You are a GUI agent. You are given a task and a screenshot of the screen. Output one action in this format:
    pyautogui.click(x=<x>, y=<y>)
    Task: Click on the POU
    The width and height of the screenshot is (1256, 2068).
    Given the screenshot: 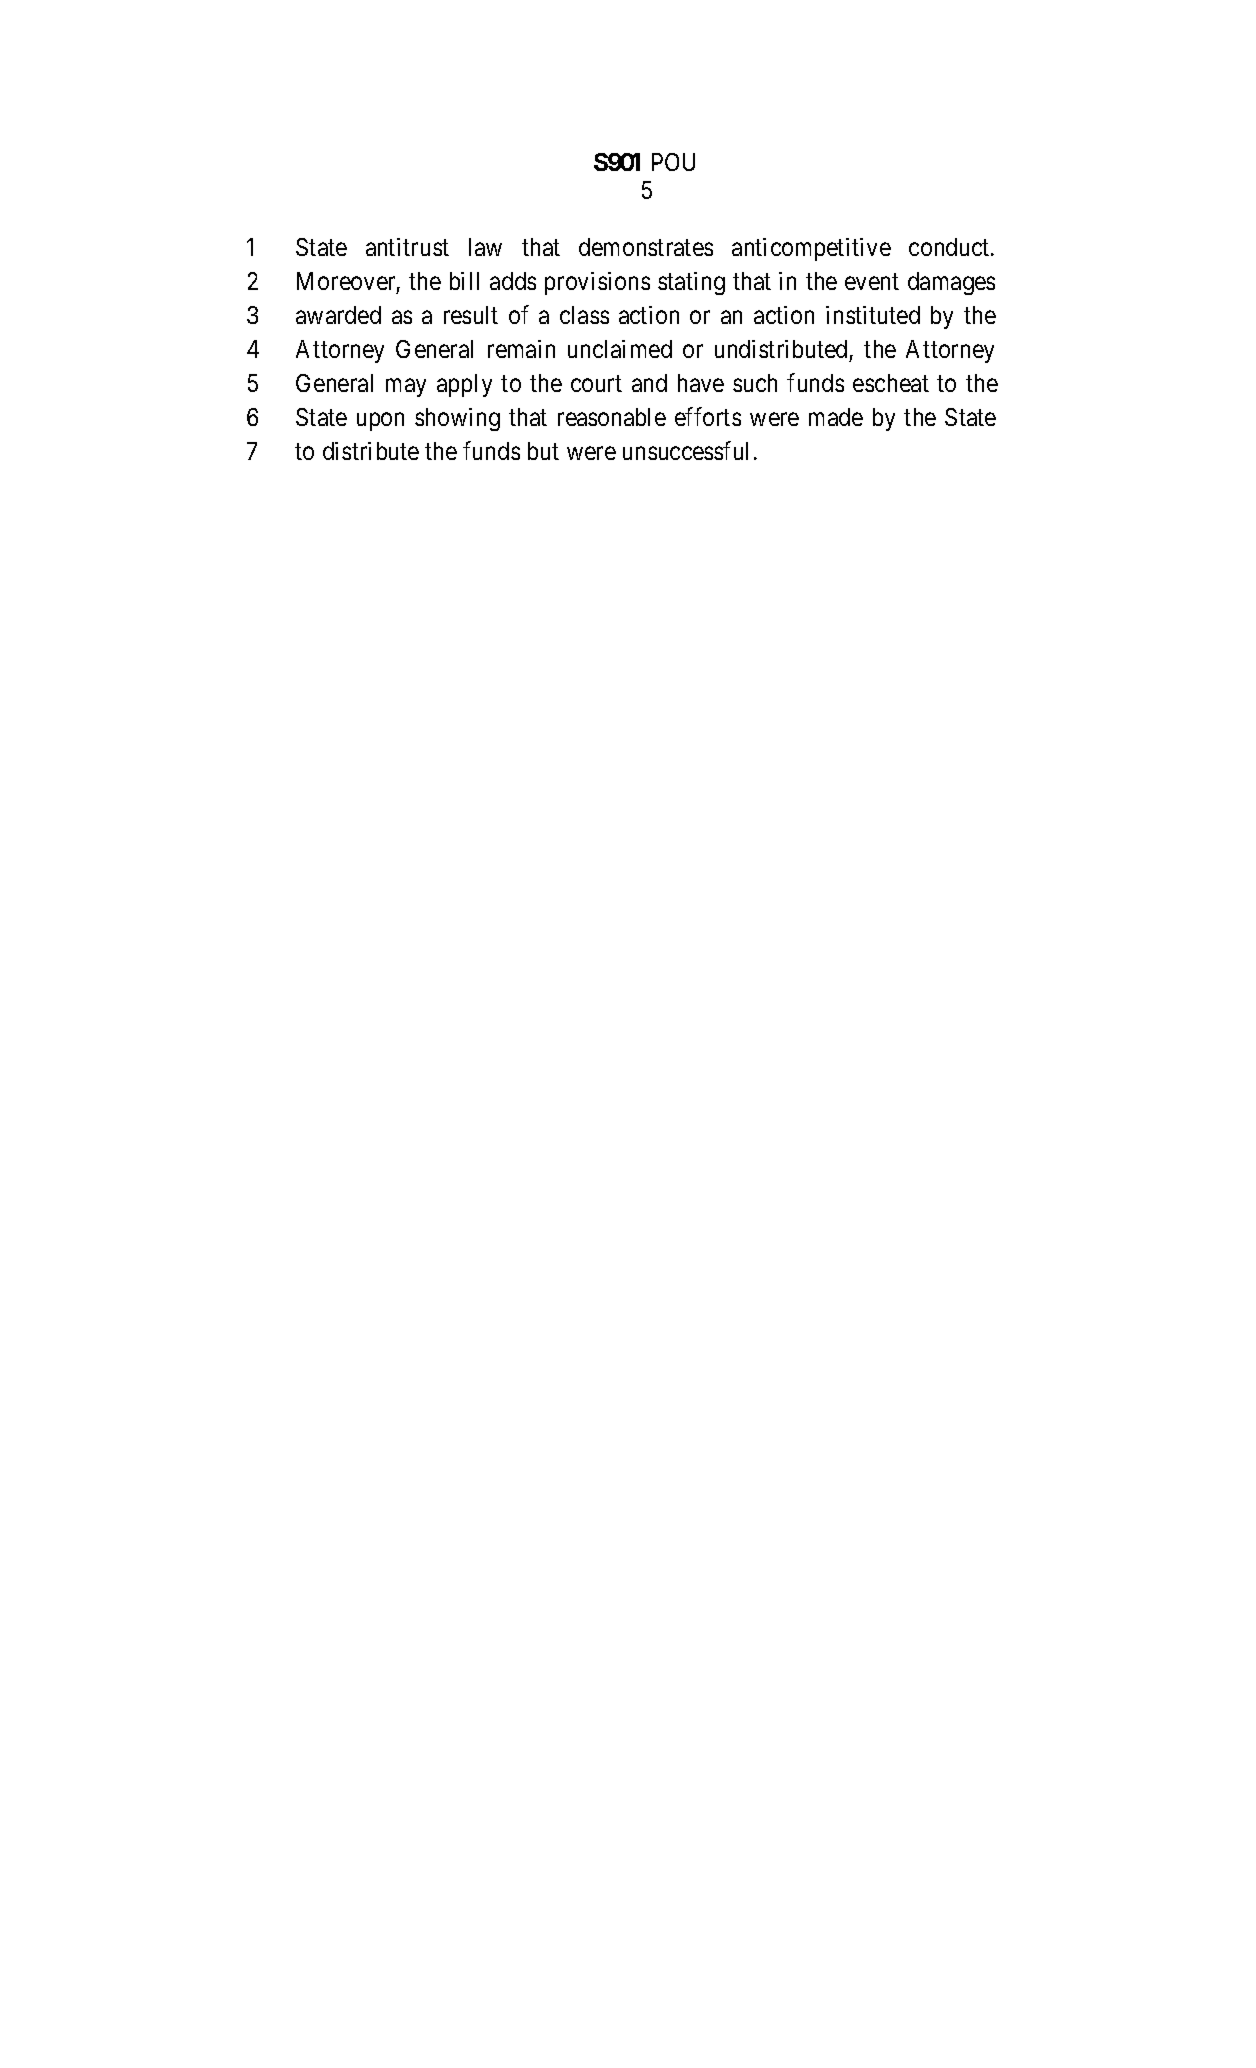 What is the action you would take?
    pyautogui.click(x=673, y=162)
